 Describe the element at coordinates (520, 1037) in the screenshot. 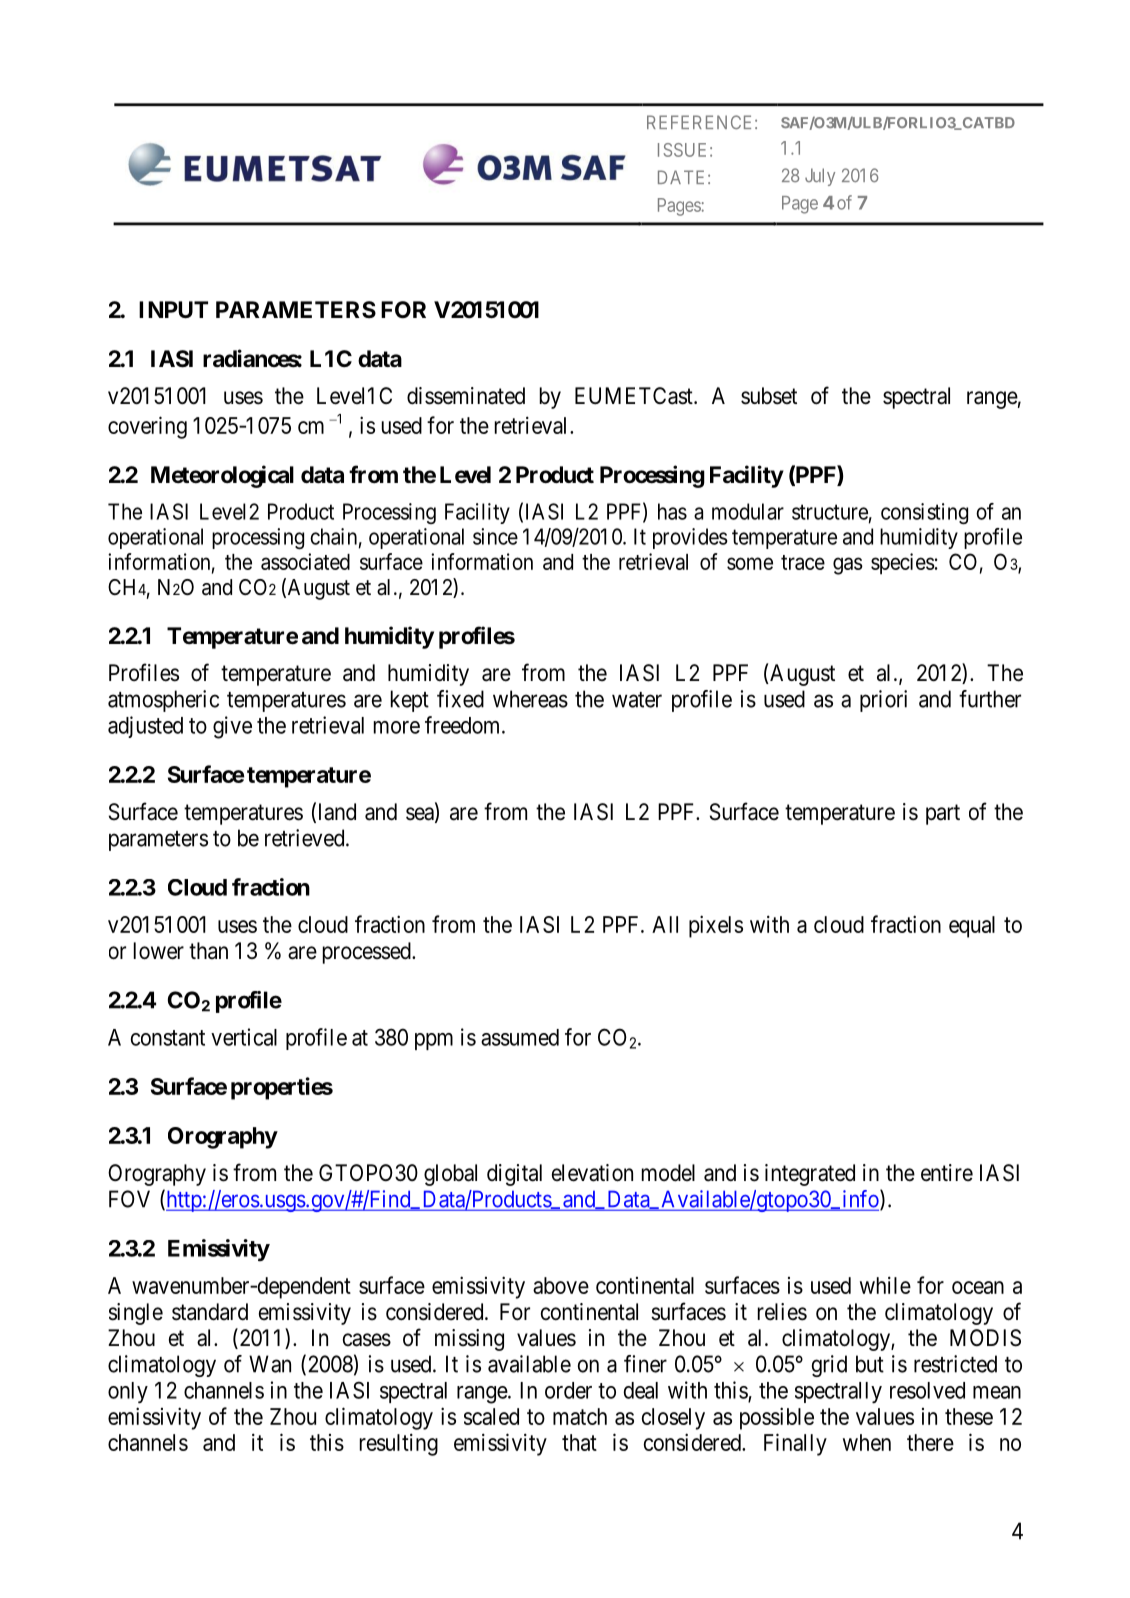

I see `assumed` at that location.
